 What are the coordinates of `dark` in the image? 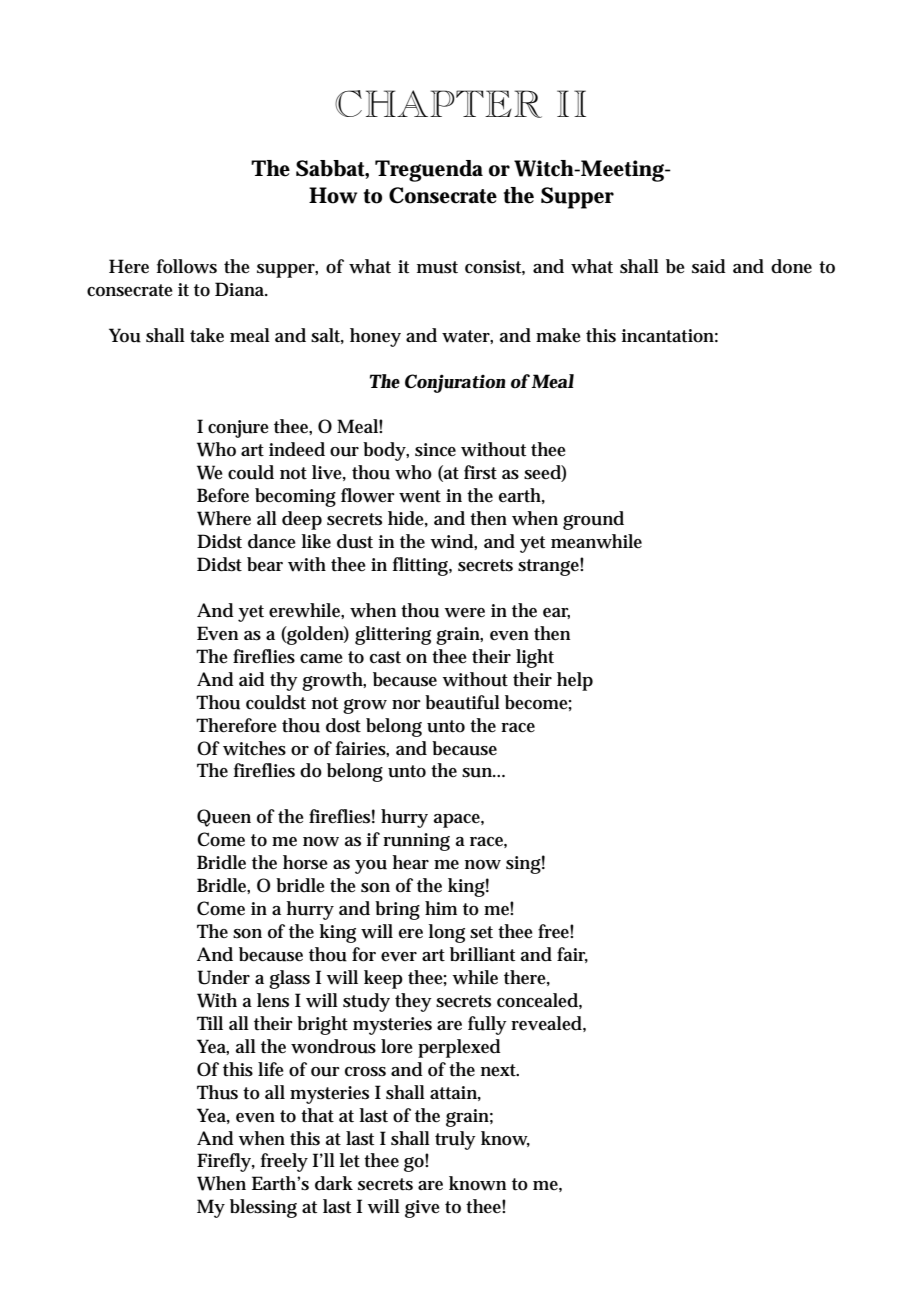 It's located at (334, 1183).
